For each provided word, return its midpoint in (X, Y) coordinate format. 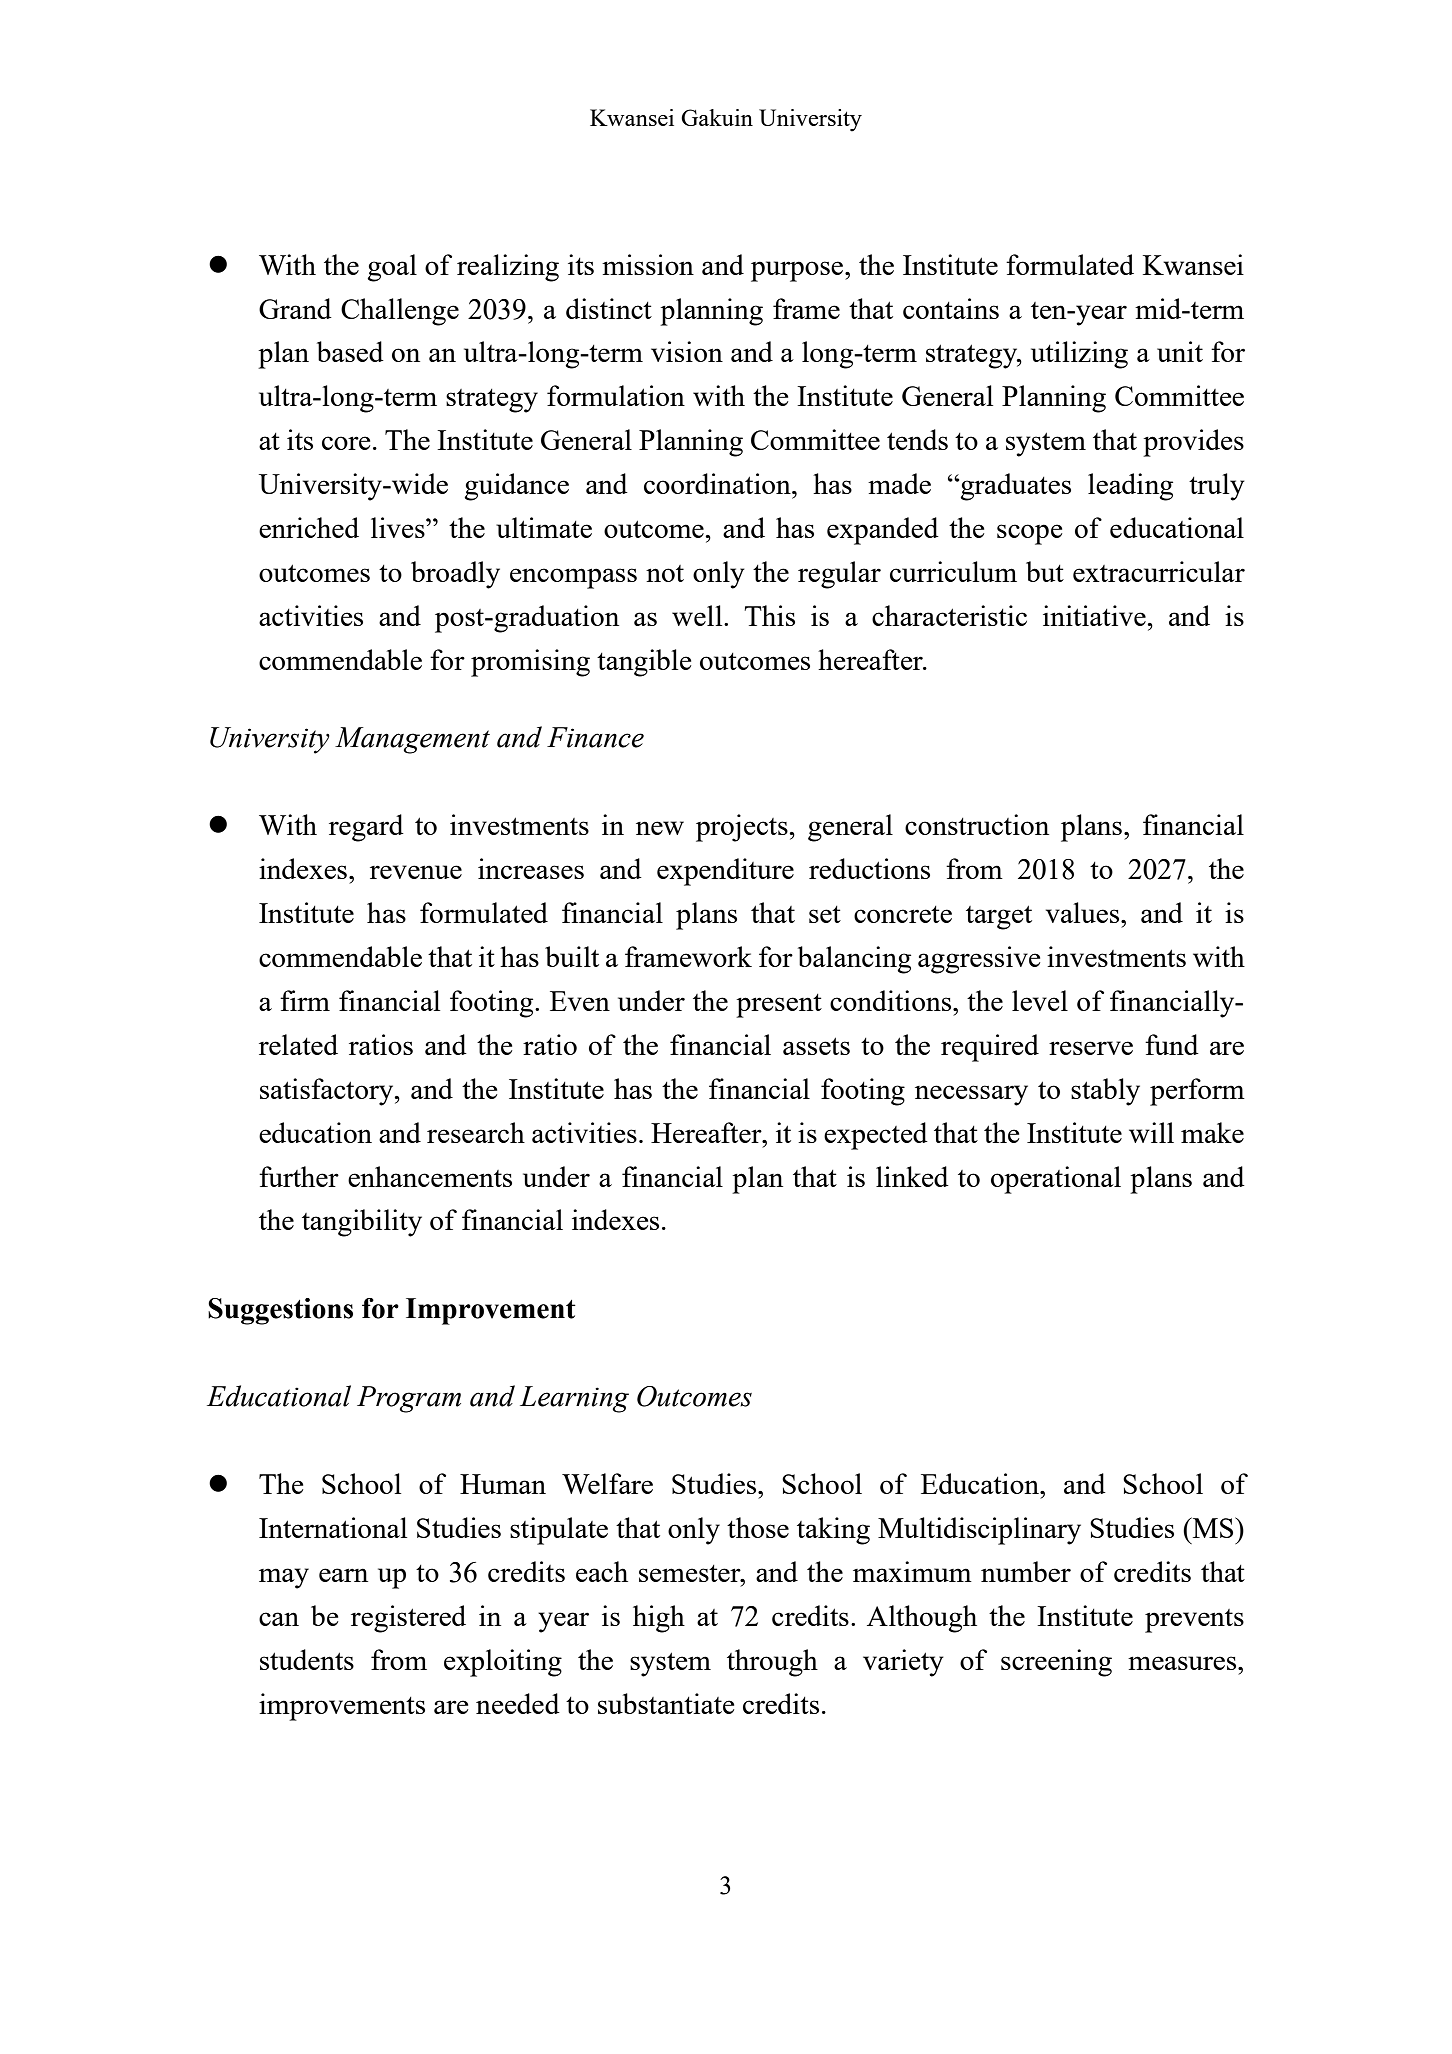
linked (912, 1176)
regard (366, 828)
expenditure (725, 872)
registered (408, 1619)
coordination (718, 483)
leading (1130, 487)
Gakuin (717, 117)
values (1084, 912)
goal (392, 268)
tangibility (362, 1223)
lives (399, 527)
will (1151, 1132)
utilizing (1079, 355)
